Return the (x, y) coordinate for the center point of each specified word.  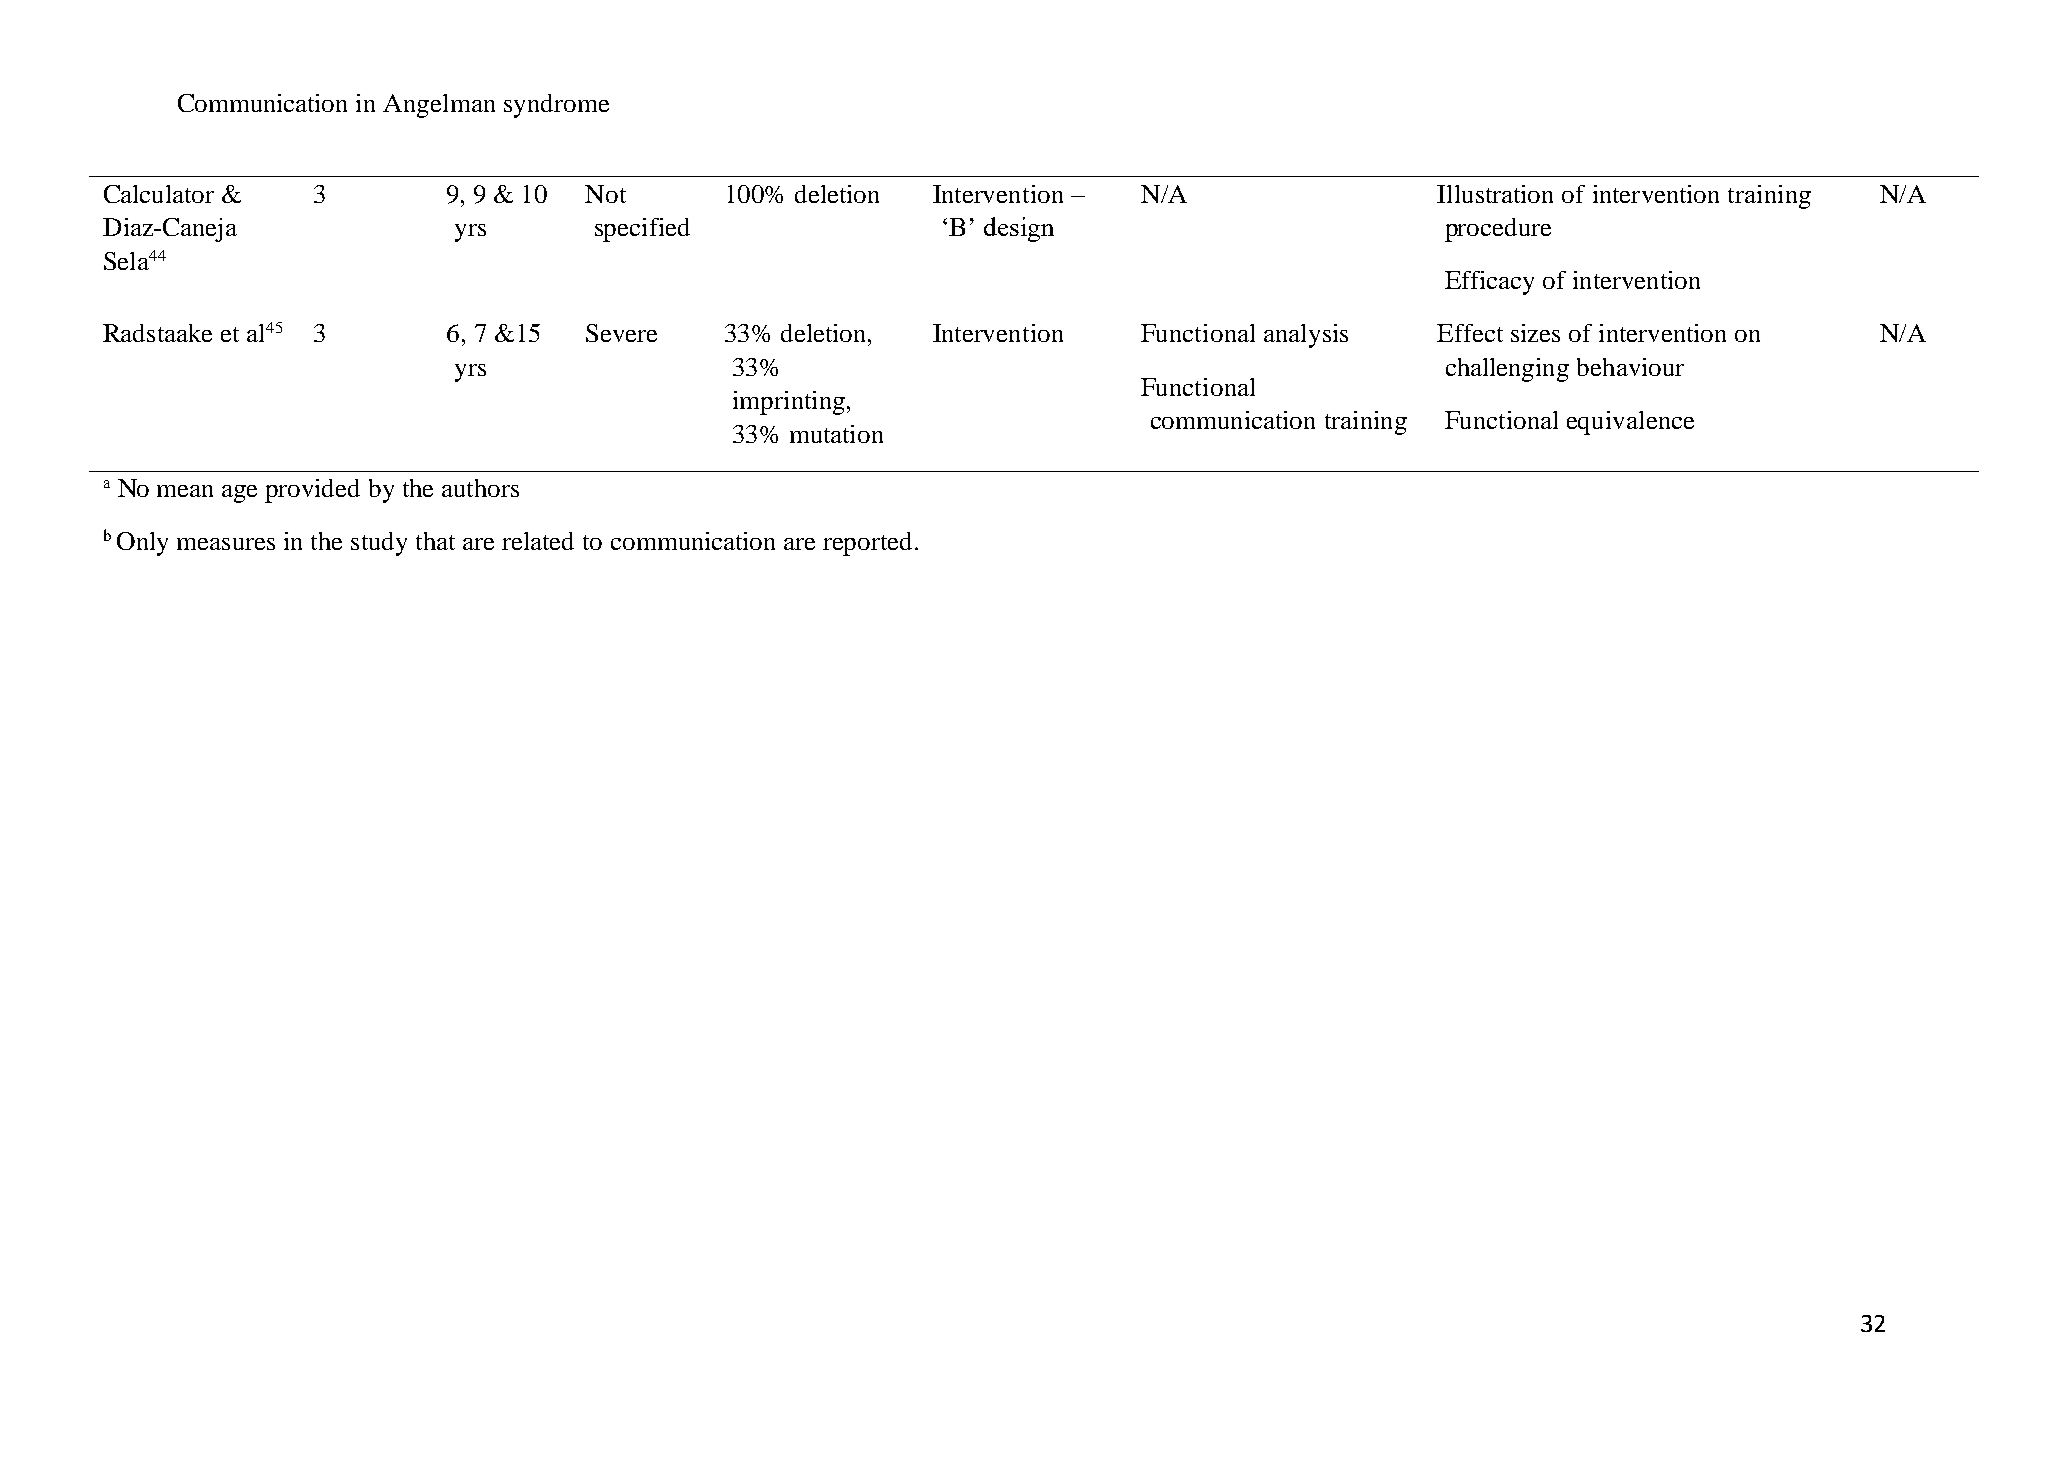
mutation (836, 434)
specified (642, 230)
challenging (1507, 370)
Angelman (439, 106)
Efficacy (1489, 283)
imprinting (790, 403)
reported (867, 544)
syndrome (556, 106)
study (379, 544)
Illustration (1495, 194)
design (1019, 229)
